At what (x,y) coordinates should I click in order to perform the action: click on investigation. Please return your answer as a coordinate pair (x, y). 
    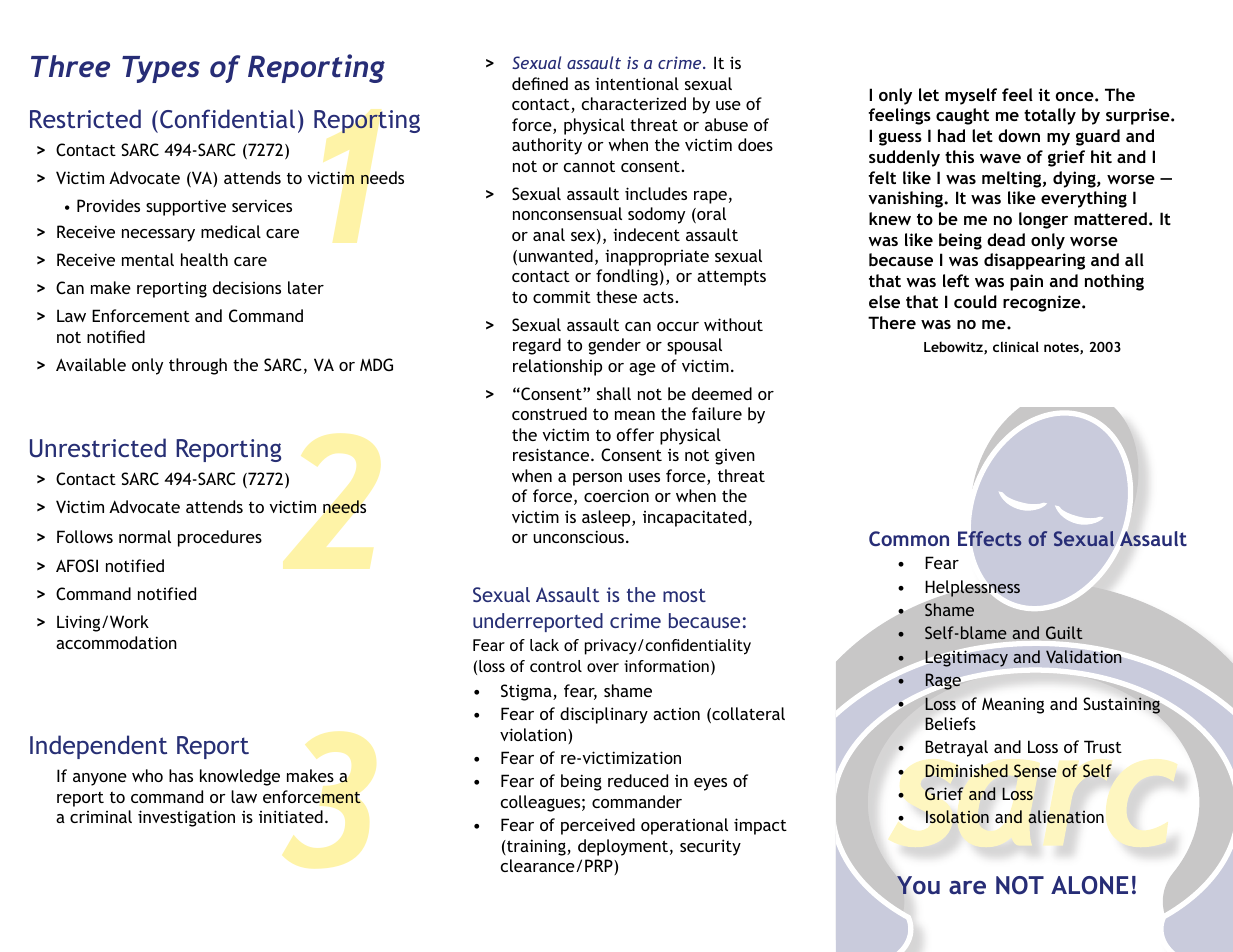
    Looking at the image, I should click on (186, 818).
